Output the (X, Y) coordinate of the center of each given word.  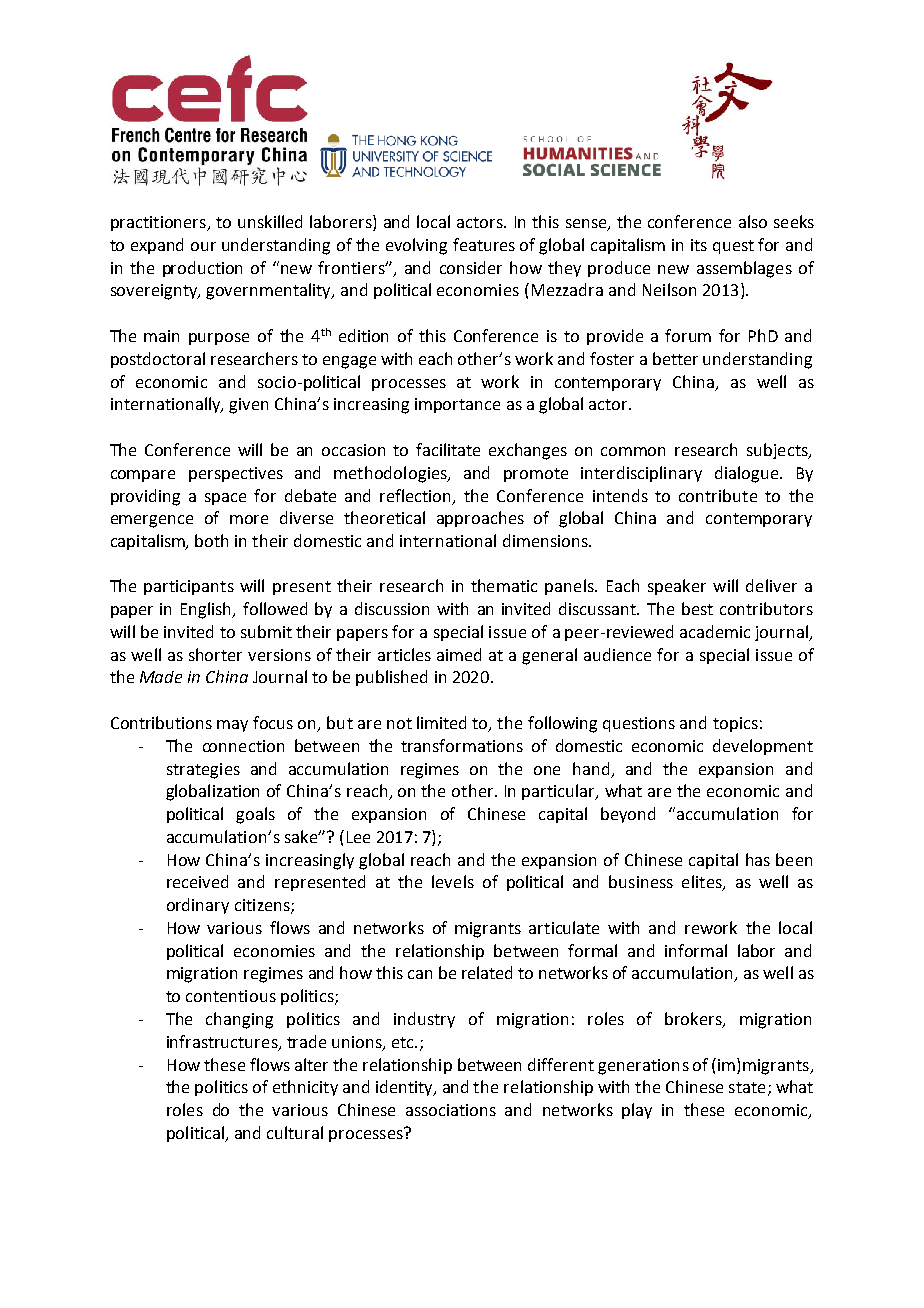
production (202, 269)
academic (715, 631)
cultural (295, 1132)
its (699, 245)
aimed (459, 654)
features (484, 244)
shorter (215, 654)
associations (451, 1110)
